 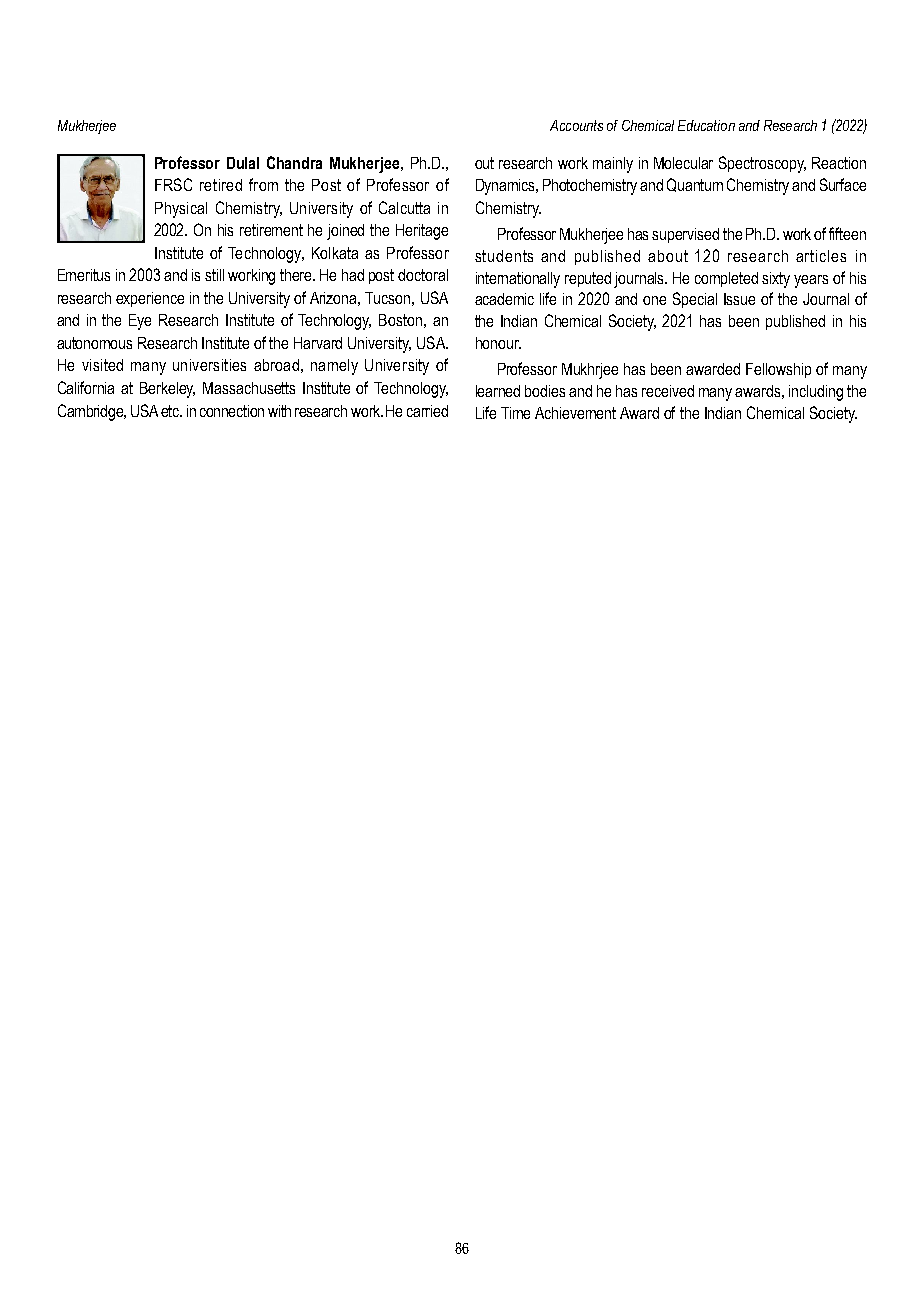 I want to click on Education, so click(x=706, y=125).
